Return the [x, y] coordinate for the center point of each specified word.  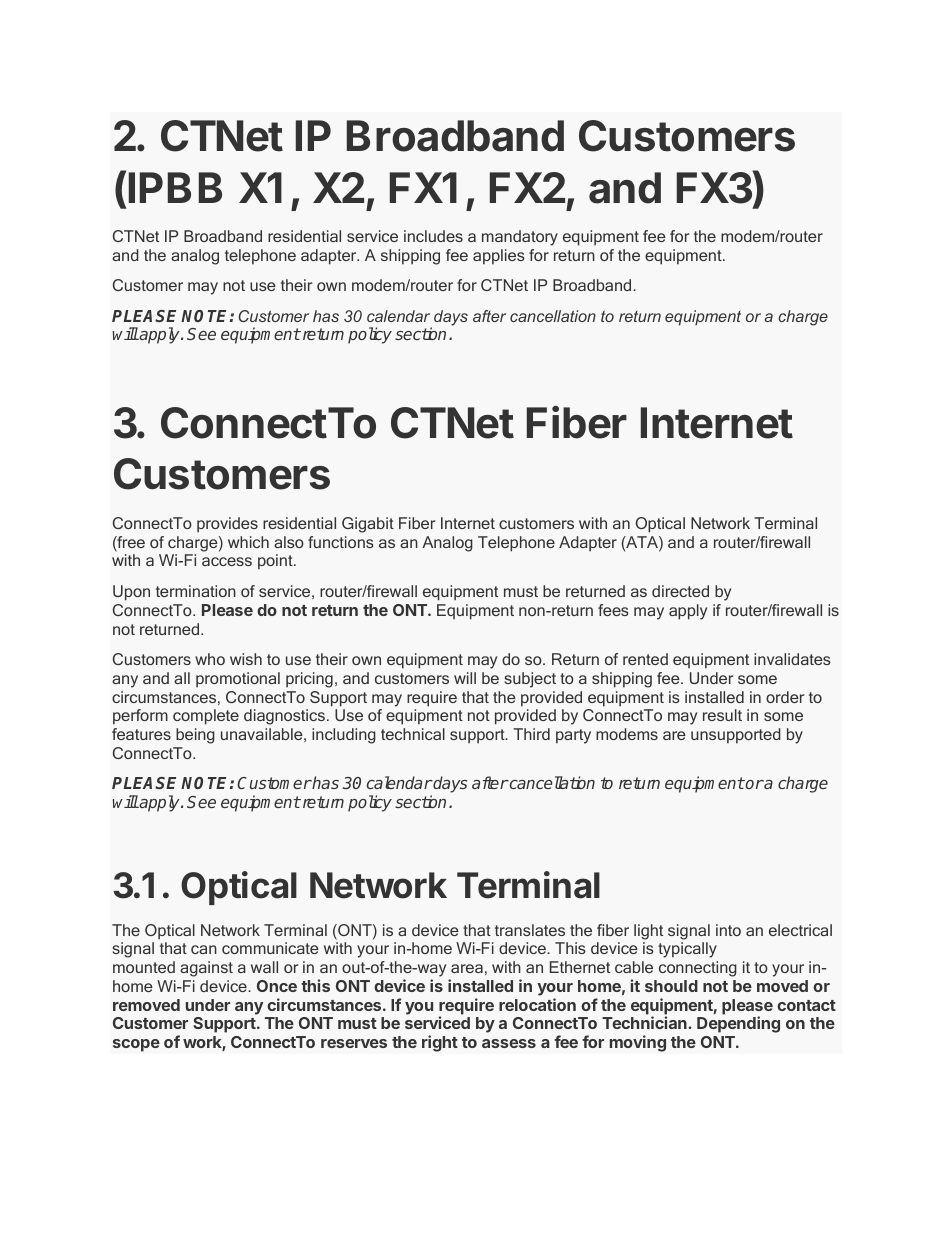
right [440, 1043]
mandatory [520, 238]
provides [227, 525]
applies [499, 257]
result [722, 715]
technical [413, 734]
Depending [738, 1024]
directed [680, 591]
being [195, 736]
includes [433, 236]
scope [136, 1045]
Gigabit [368, 525]
